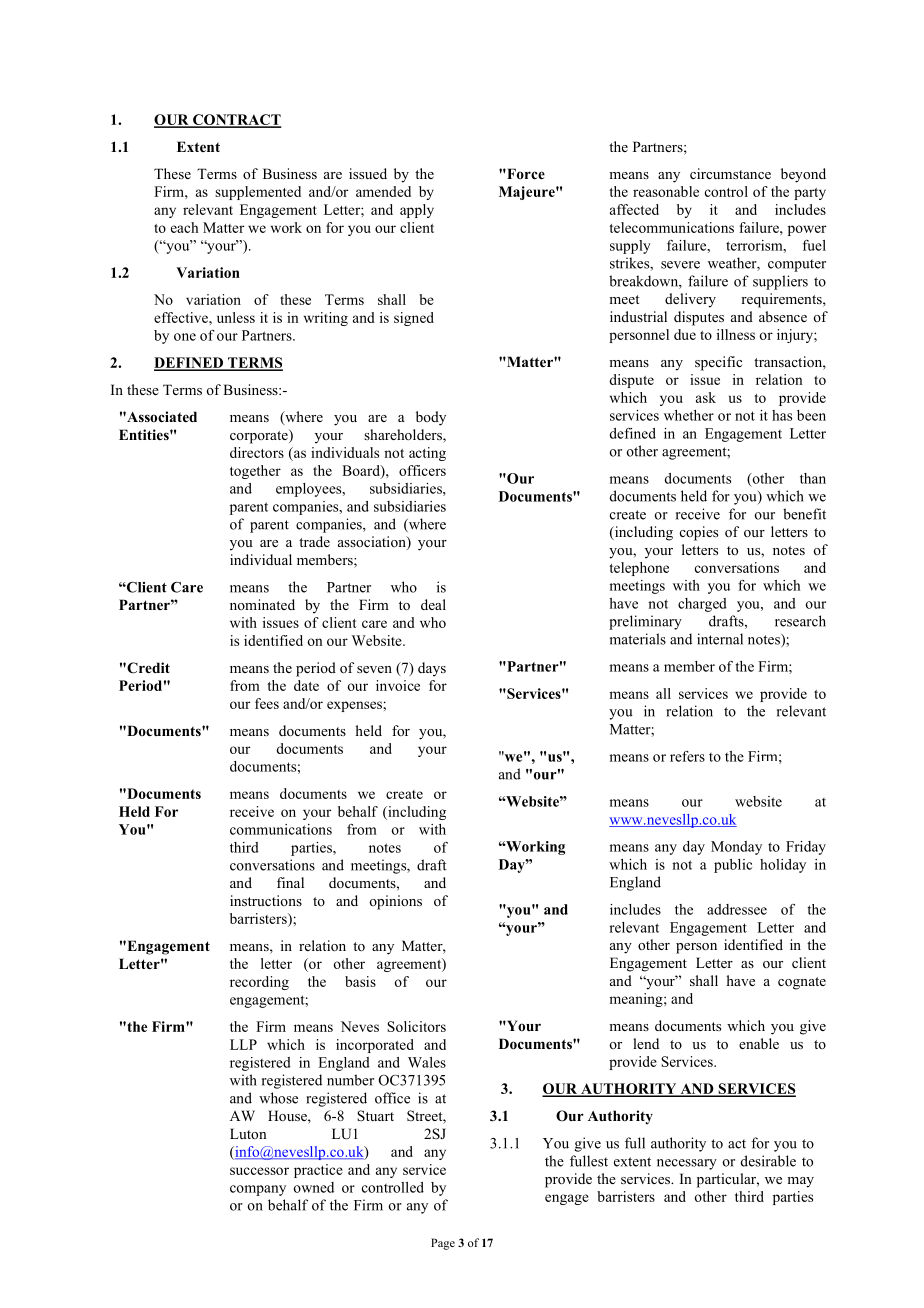 This screenshot has width=924, height=1308. Describe the element at coordinates (443, 1244) in the screenshot. I see `Page` at that location.
